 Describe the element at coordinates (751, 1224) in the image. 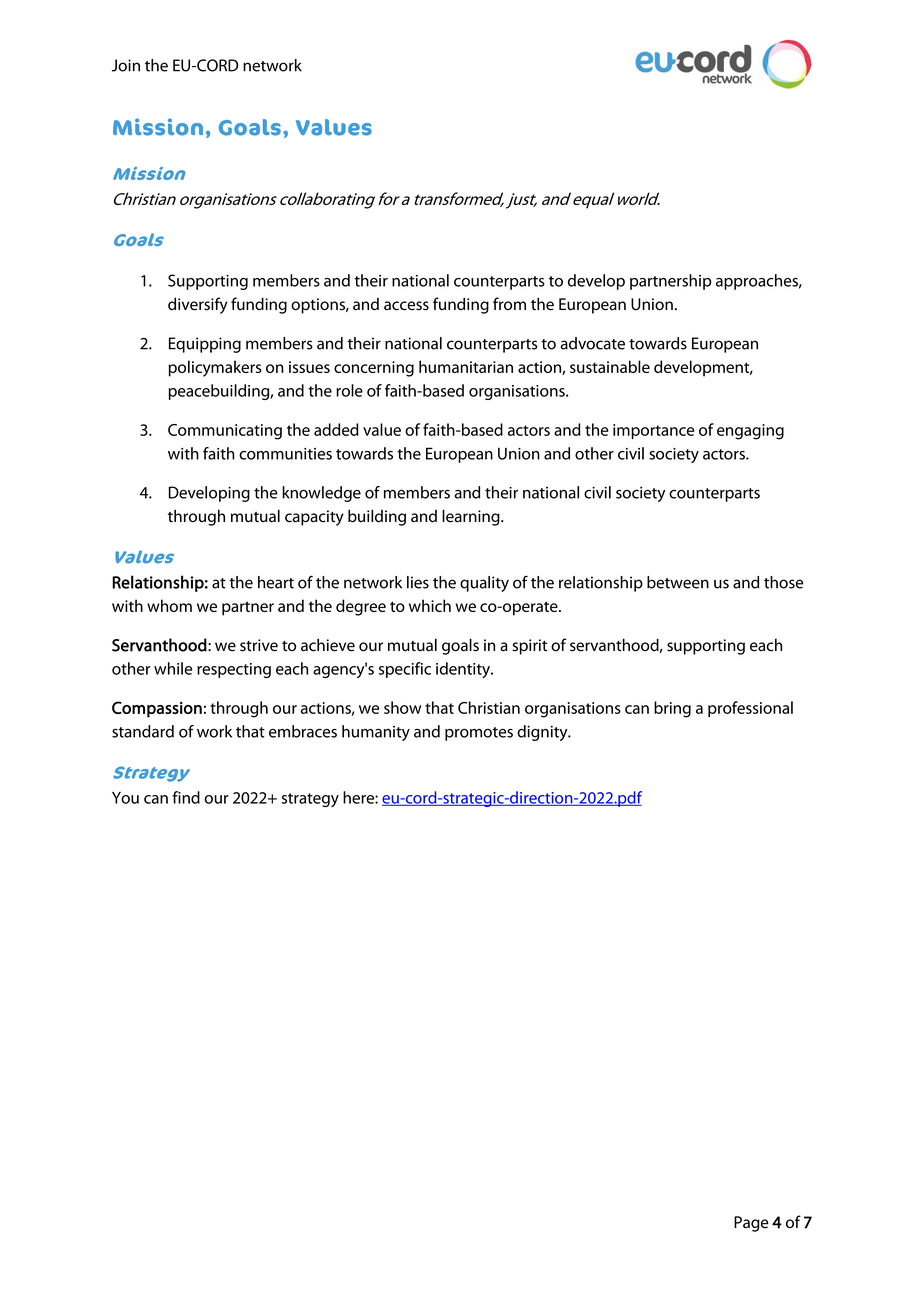

I see `Page` at that location.
